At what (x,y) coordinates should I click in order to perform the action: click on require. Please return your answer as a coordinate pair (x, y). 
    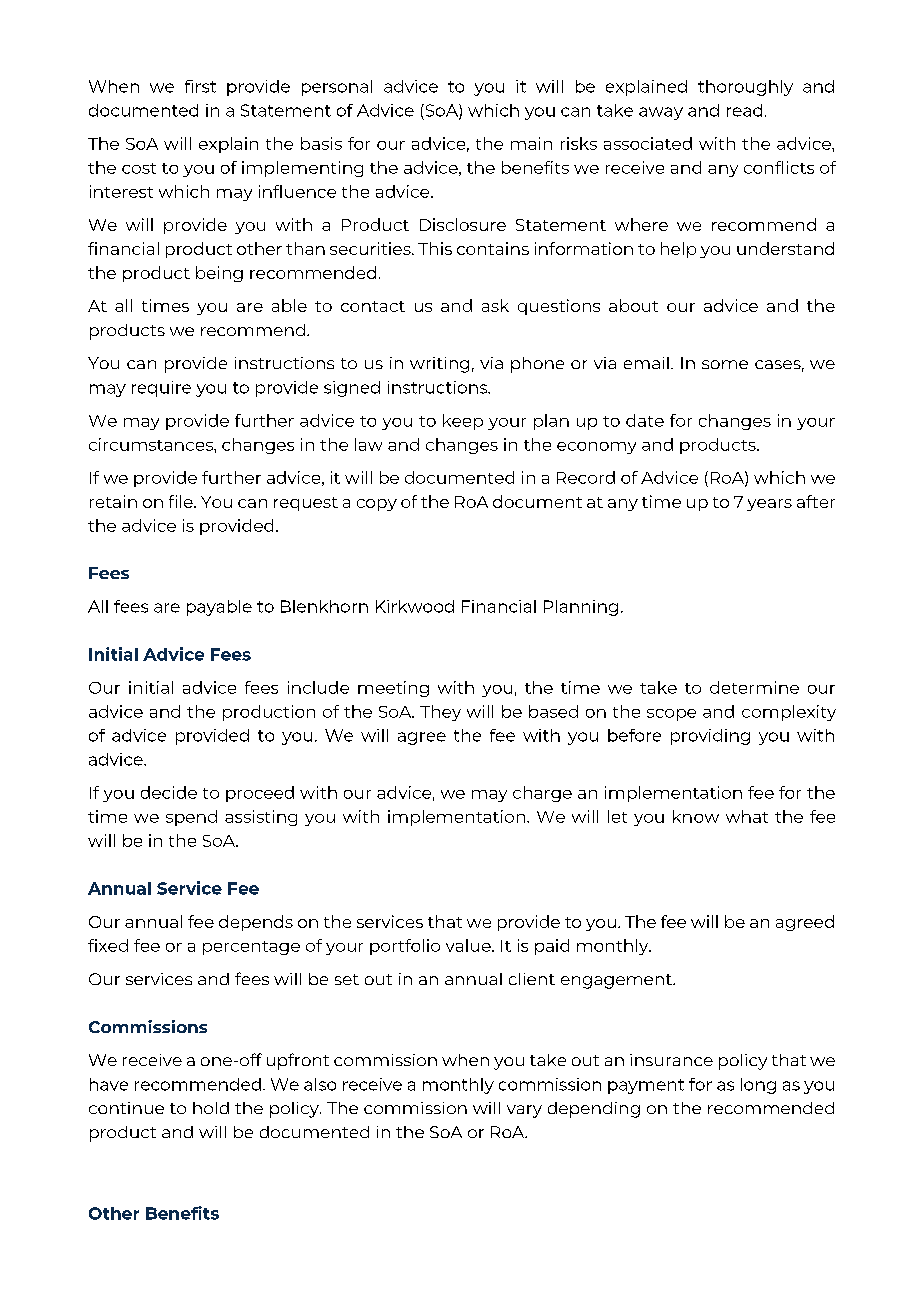
    Looking at the image, I should click on (161, 389).
